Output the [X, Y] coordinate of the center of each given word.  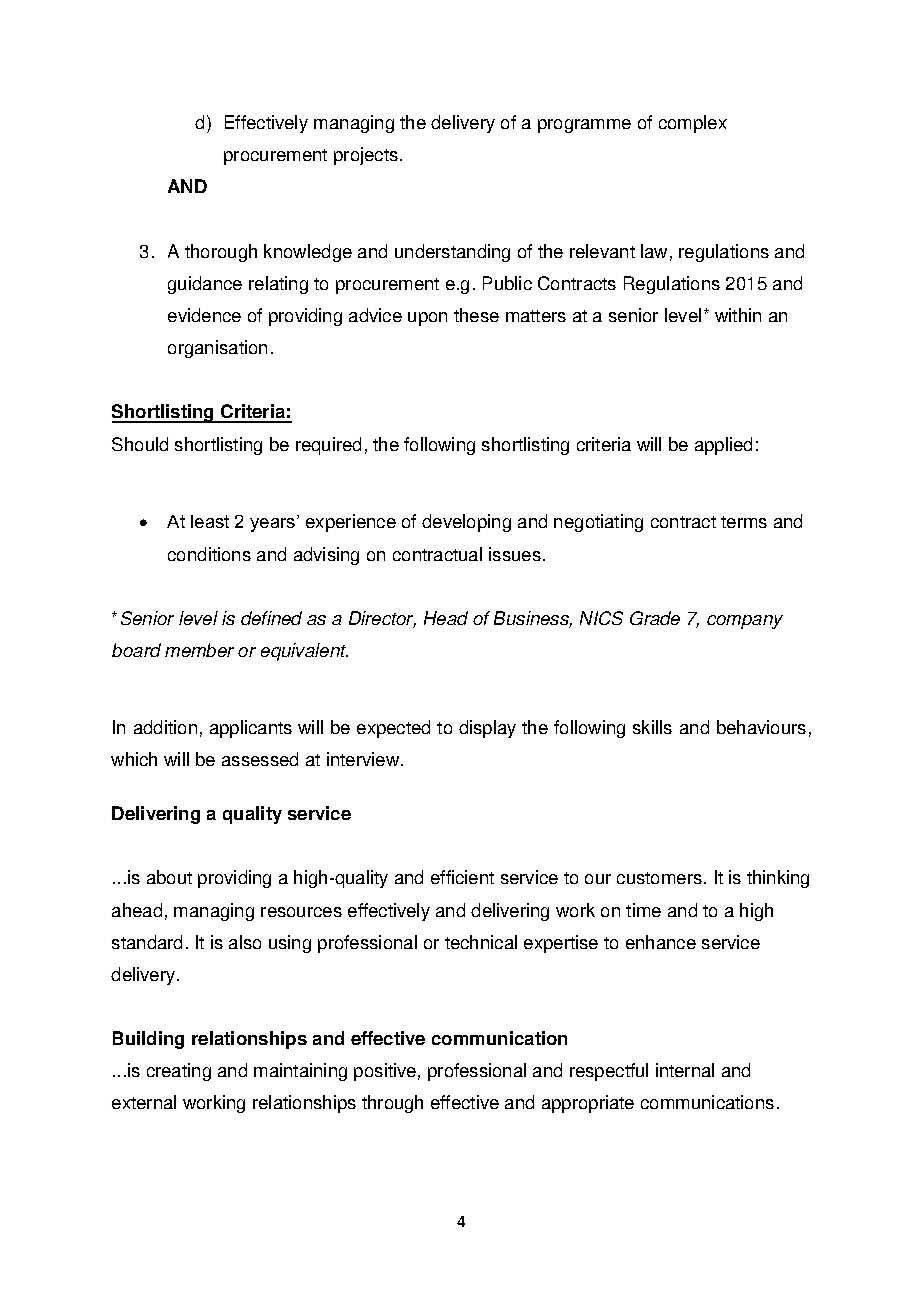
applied [723, 446]
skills [652, 727]
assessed [260, 759]
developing [466, 523]
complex [693, 124]
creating [179, 1072]
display [487, 729]
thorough [221, 253]
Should [140, 444]
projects [366, 156]
